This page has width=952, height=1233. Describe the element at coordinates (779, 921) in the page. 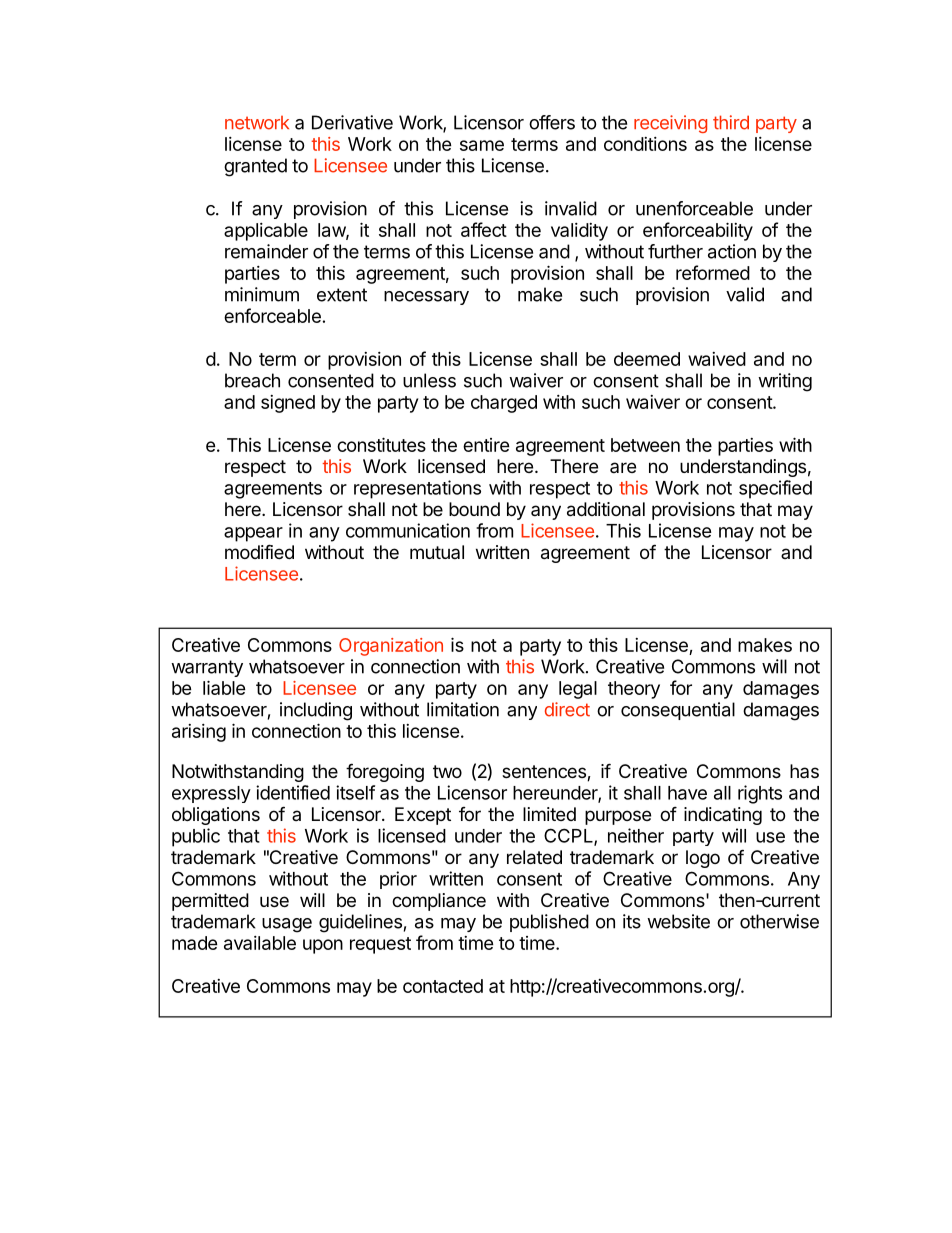

I see `otherwise` at that location.
